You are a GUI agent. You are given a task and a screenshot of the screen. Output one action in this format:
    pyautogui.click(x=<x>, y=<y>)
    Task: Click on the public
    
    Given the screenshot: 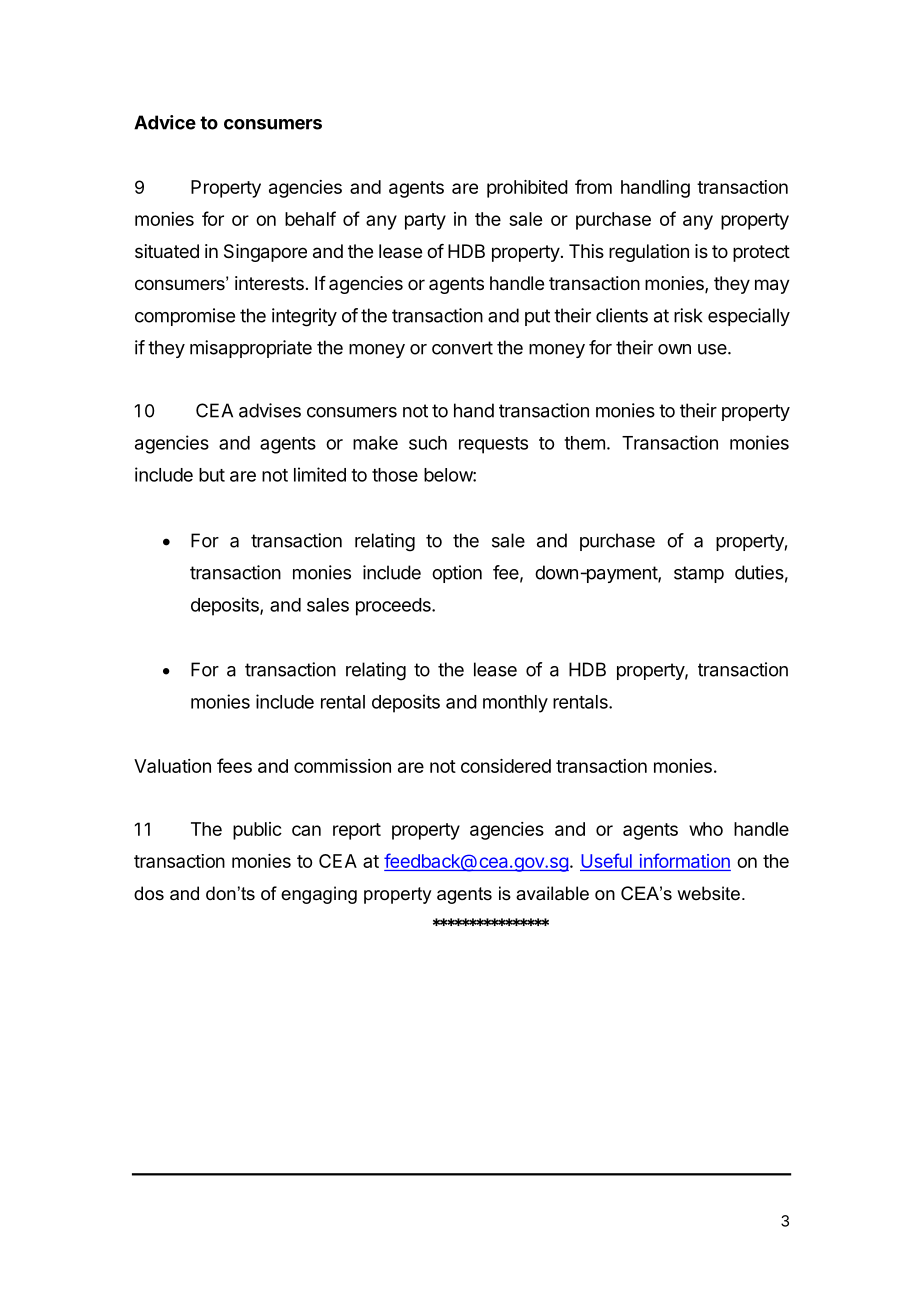 What is the action you would take?
    pyautogui.click(x=257, y=831)
